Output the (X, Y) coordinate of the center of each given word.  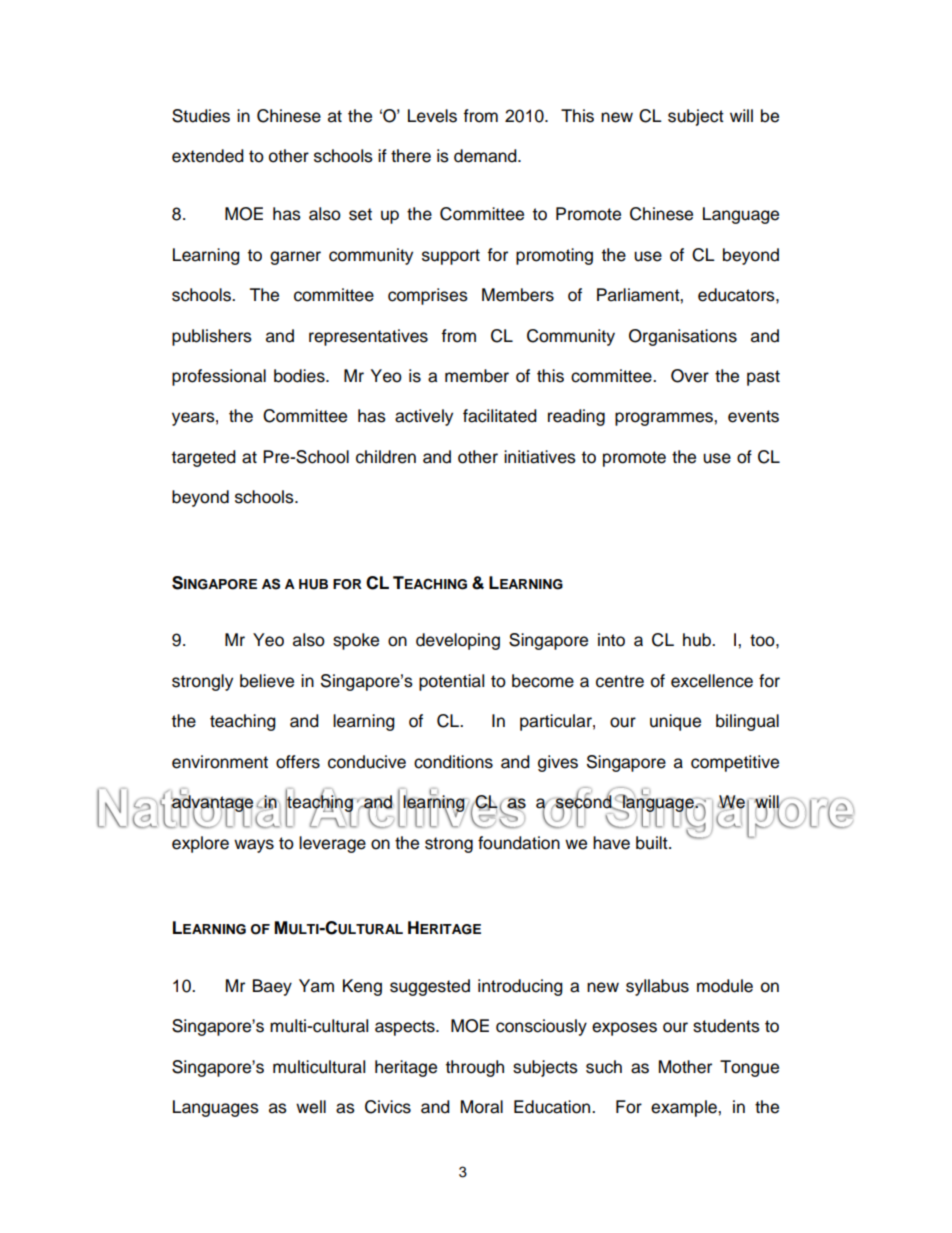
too (763, 640)
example (685, 1108)
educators (737, 295)
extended (208, 156)
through (475, 1068)
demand (486, 156)
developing (458, 641)
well (311, 1107)
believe (267, 681)
